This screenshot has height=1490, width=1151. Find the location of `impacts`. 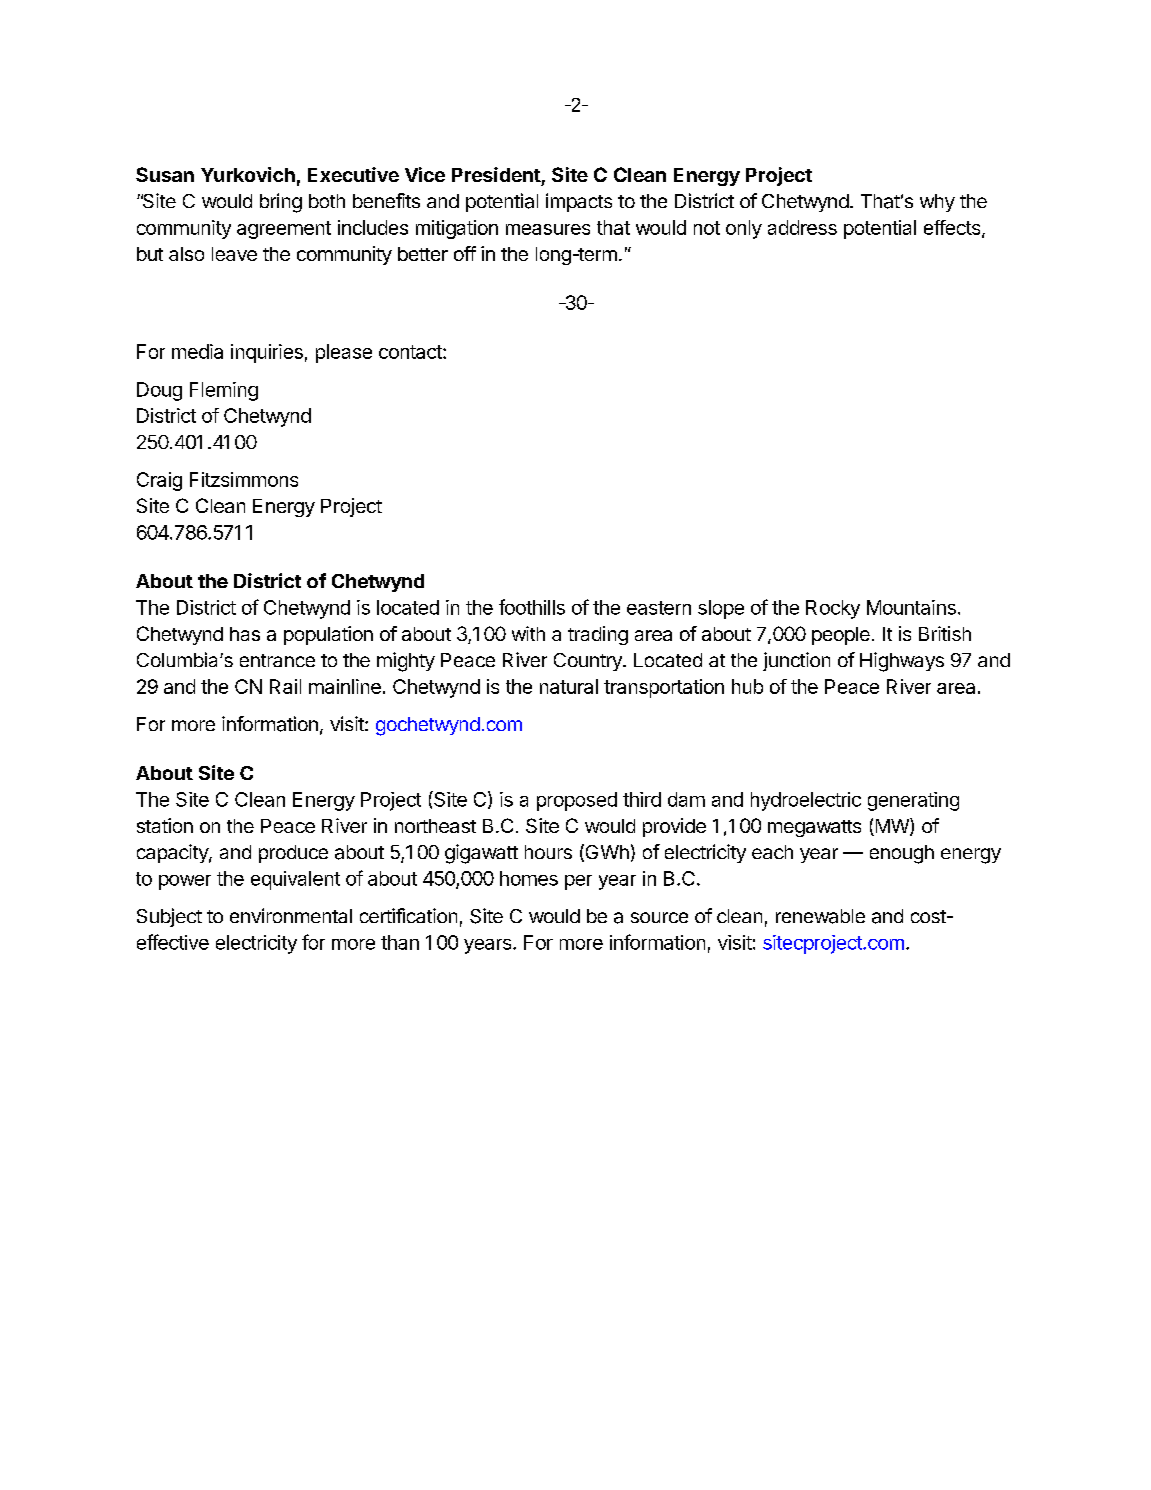

impacts is located at coordinates (579, 202).
